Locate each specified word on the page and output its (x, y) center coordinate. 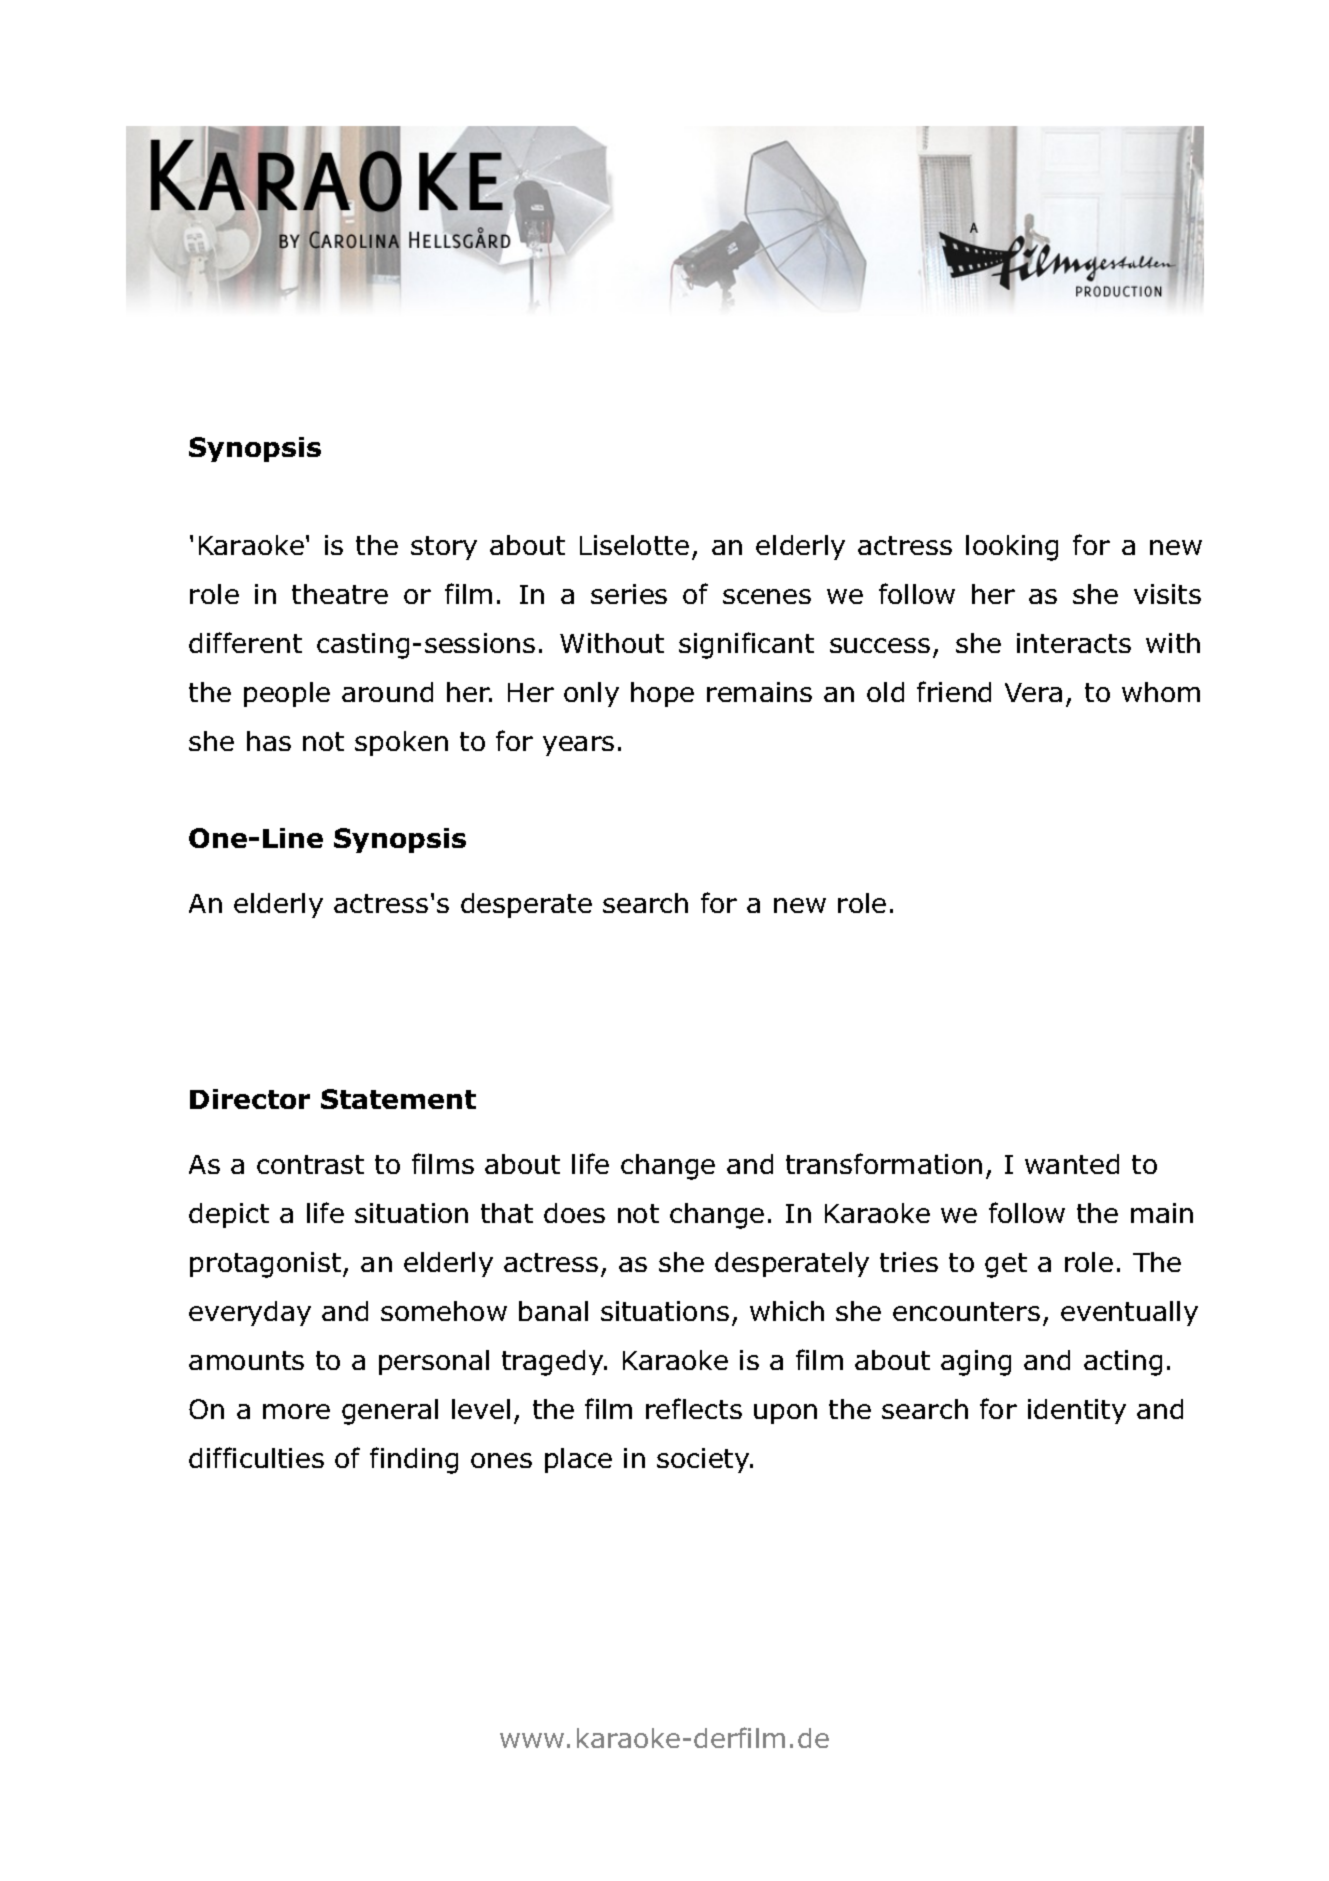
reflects (694, 1408)
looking (1012, 548)
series (629, 594)
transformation (884, 1163)
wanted (1072, 1164)
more (296, 1411)
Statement (398, 1099)
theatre (340, 594)
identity (1077, 1411)
